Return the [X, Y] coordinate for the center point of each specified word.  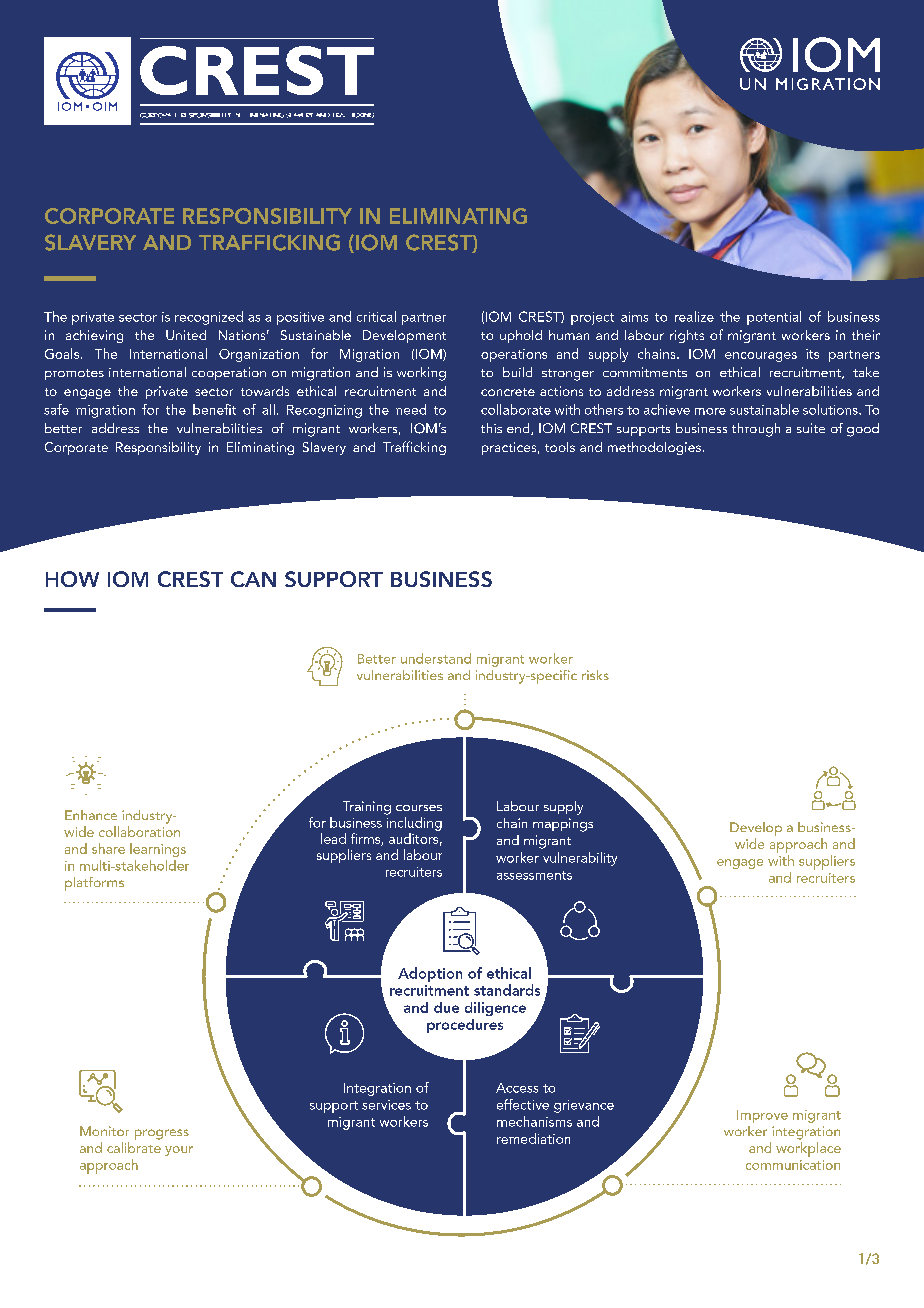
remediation [533, 1138]
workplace [808, 1149]
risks [595, 675]
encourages [761, 357]
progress [162, 1134]
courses [419, 808]
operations [514, 355]
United [186, 335]
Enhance [91, 815]
